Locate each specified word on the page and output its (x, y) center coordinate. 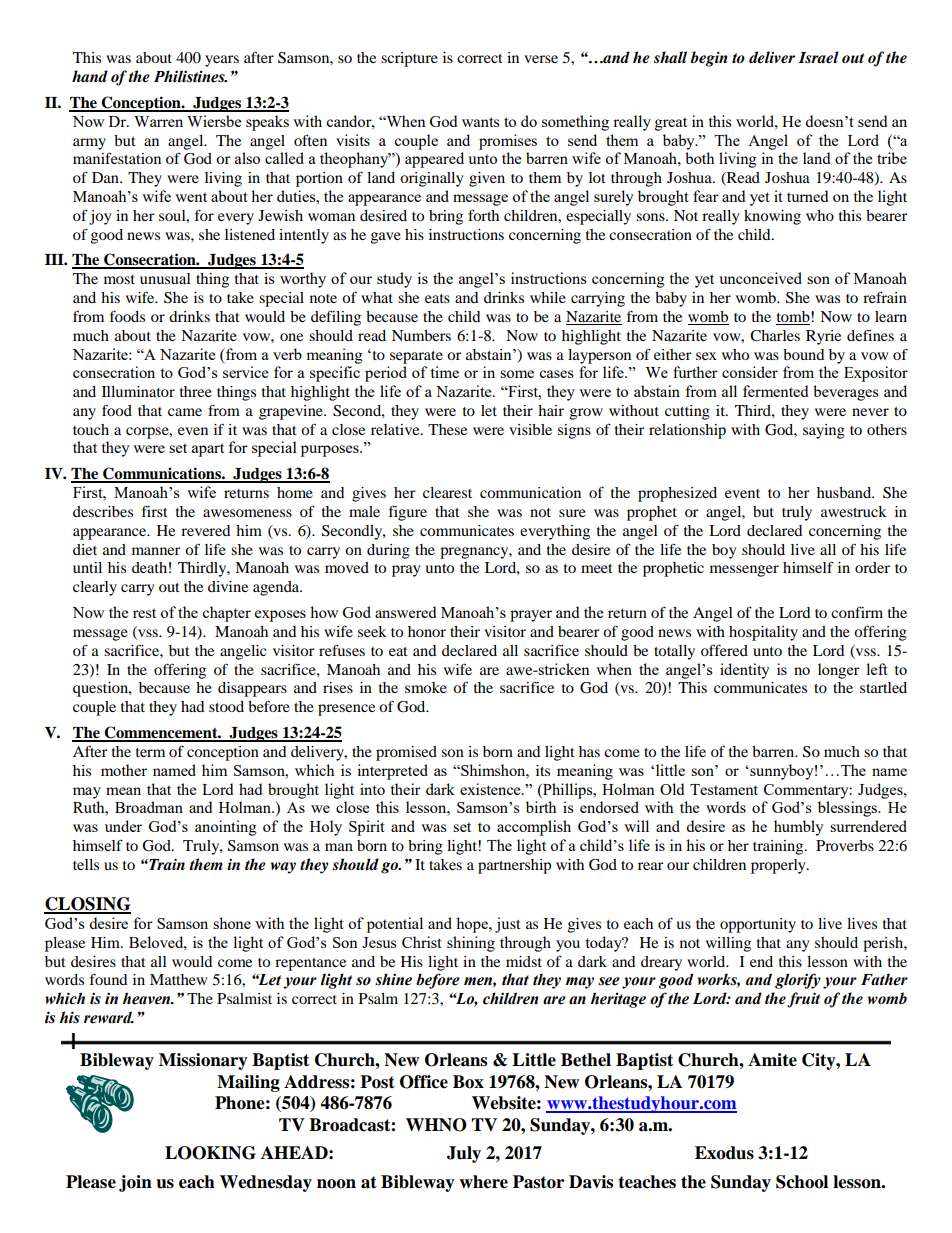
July (464, 1154)
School (802, 1182)
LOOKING (210, 1153)
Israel (819, 57)
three (196, 391)
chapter (226, 614)
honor (427, 631)
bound (803, 354)
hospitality (763, 633)
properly (779, 866)
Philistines (190, 76)
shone (232, 923)
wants (481, 122)
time (444, 372)
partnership (514, 866)
